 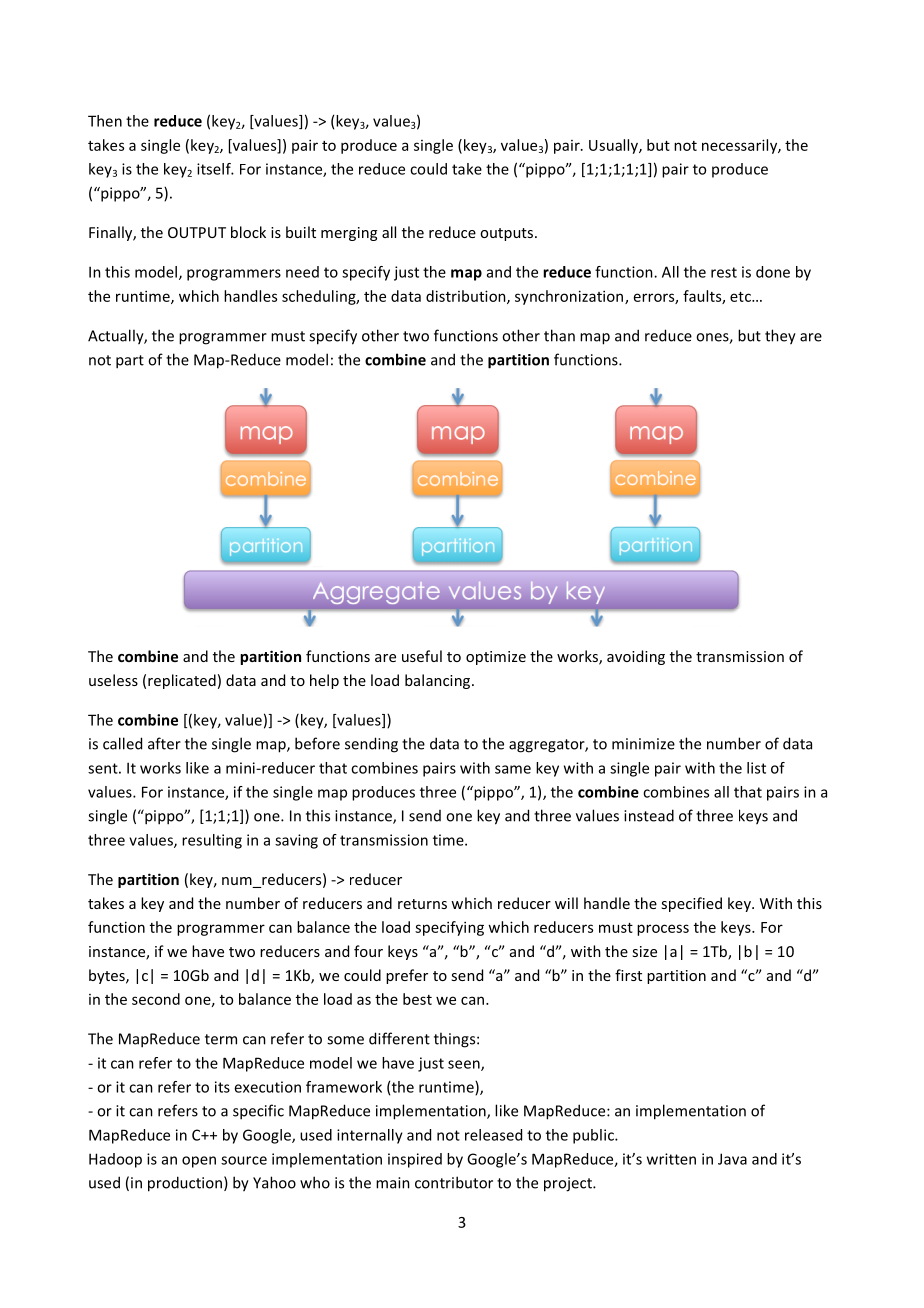 What do you see at coordinates (349, 234) in the screenshot?
I see `merging` at bounding box center [349, 234].
